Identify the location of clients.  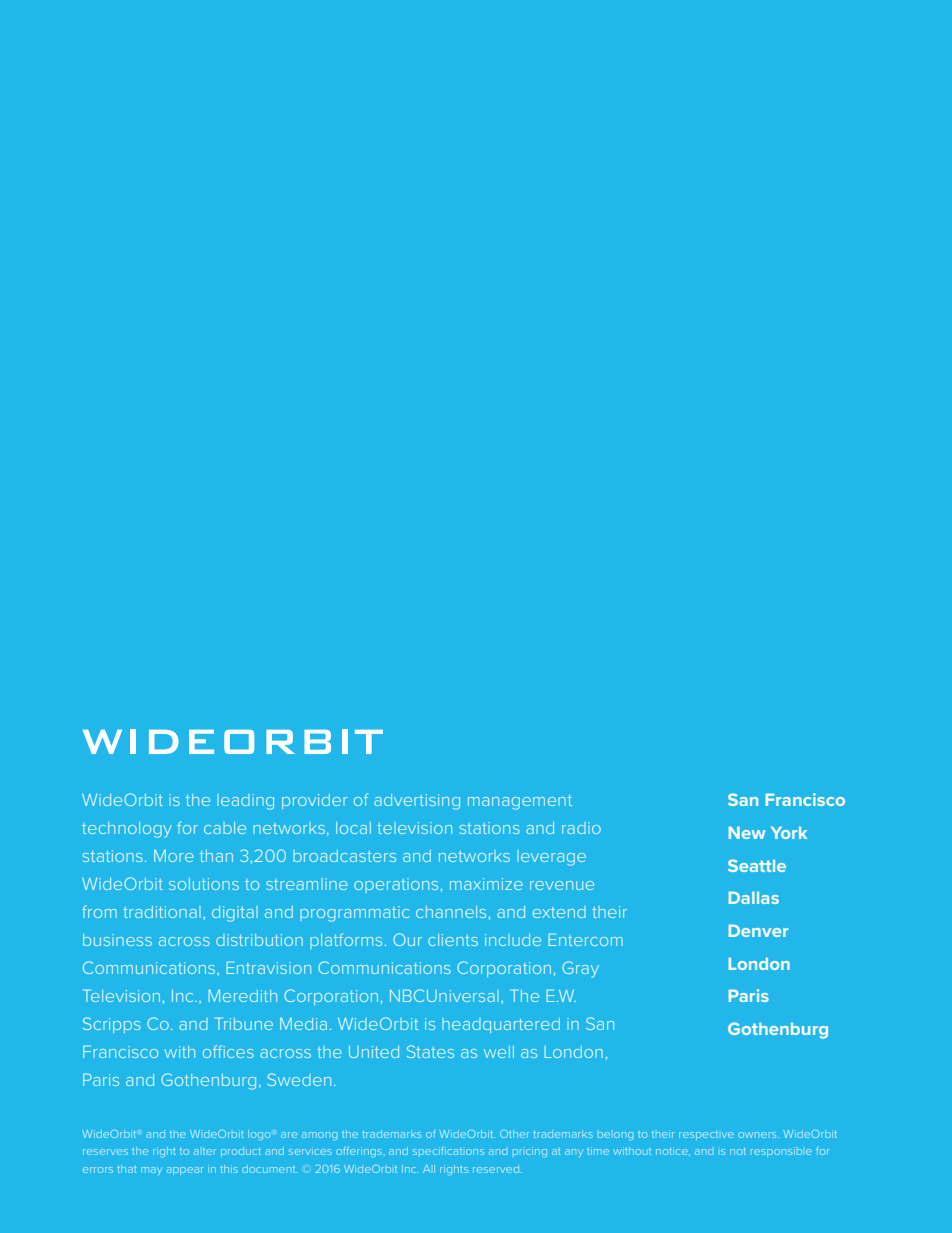
(453, 940).
